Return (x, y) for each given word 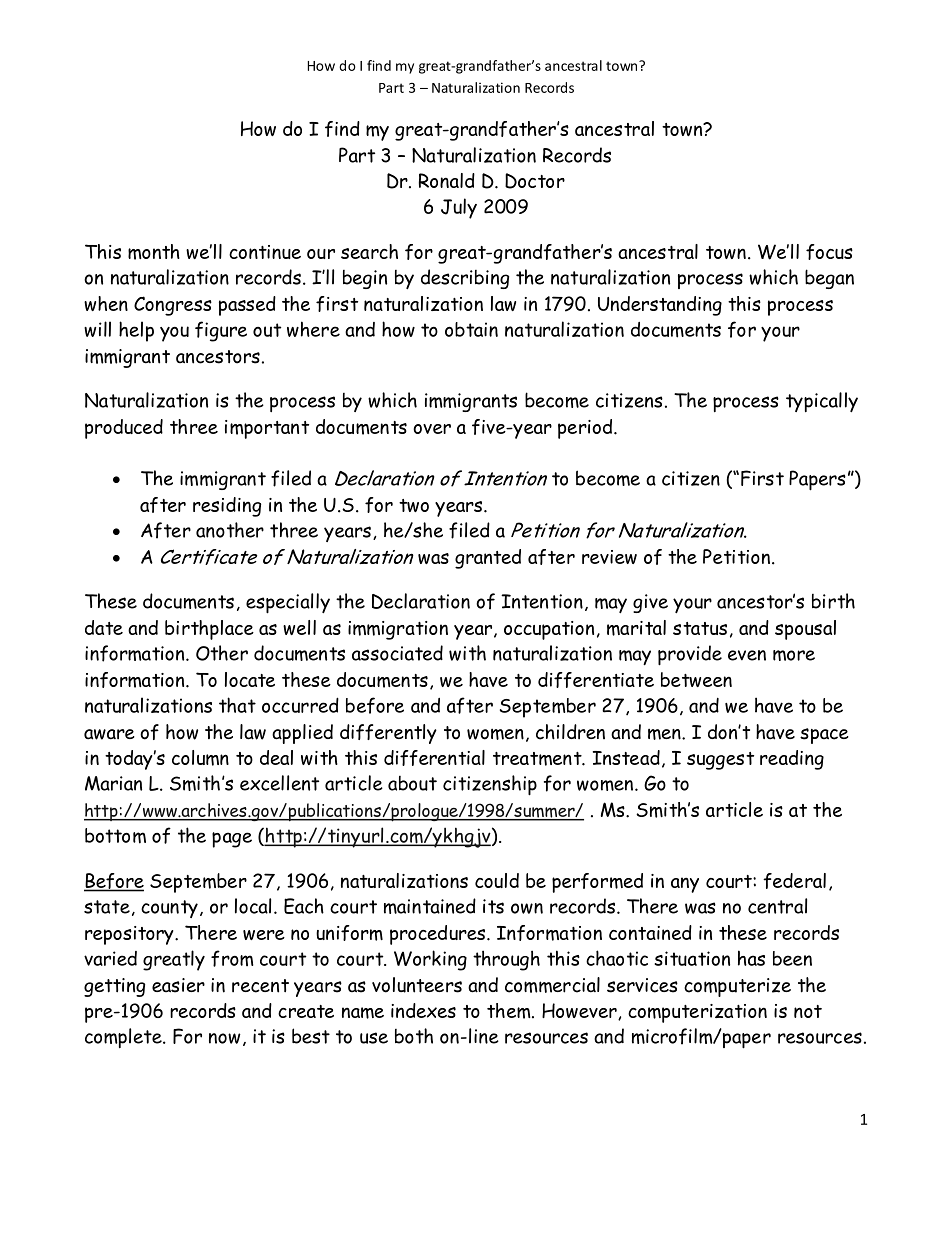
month (154, 252)
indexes (423, 1010)
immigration (398, 630)
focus (829, 252)
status (700, 628)
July (459, 208)
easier (178, 985)
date (104, 627)
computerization (697, 1013)
